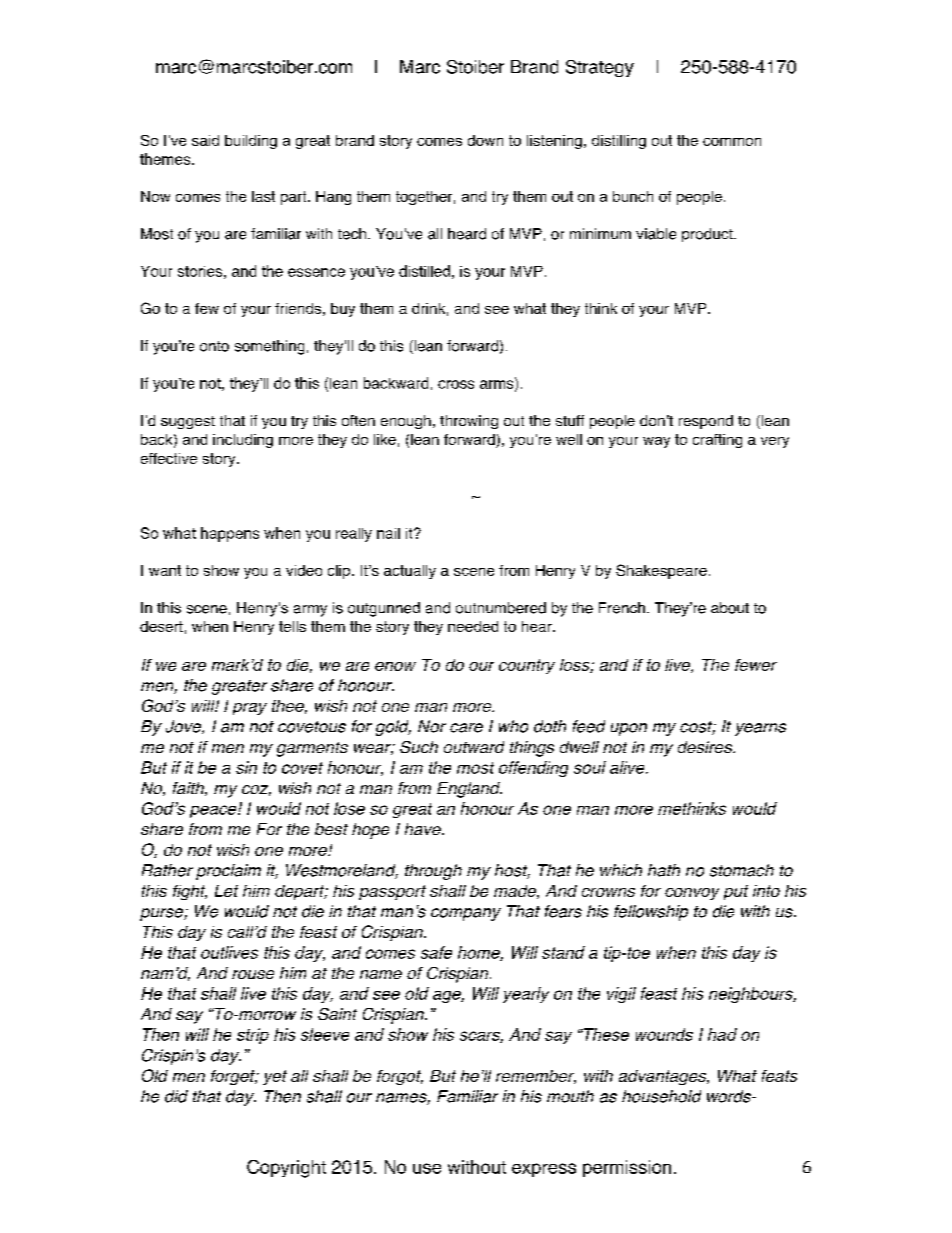 The image size is (952, 1233). Describe the element at coordinates (286, 1169) in the page. I see `Copyright` at that location.
